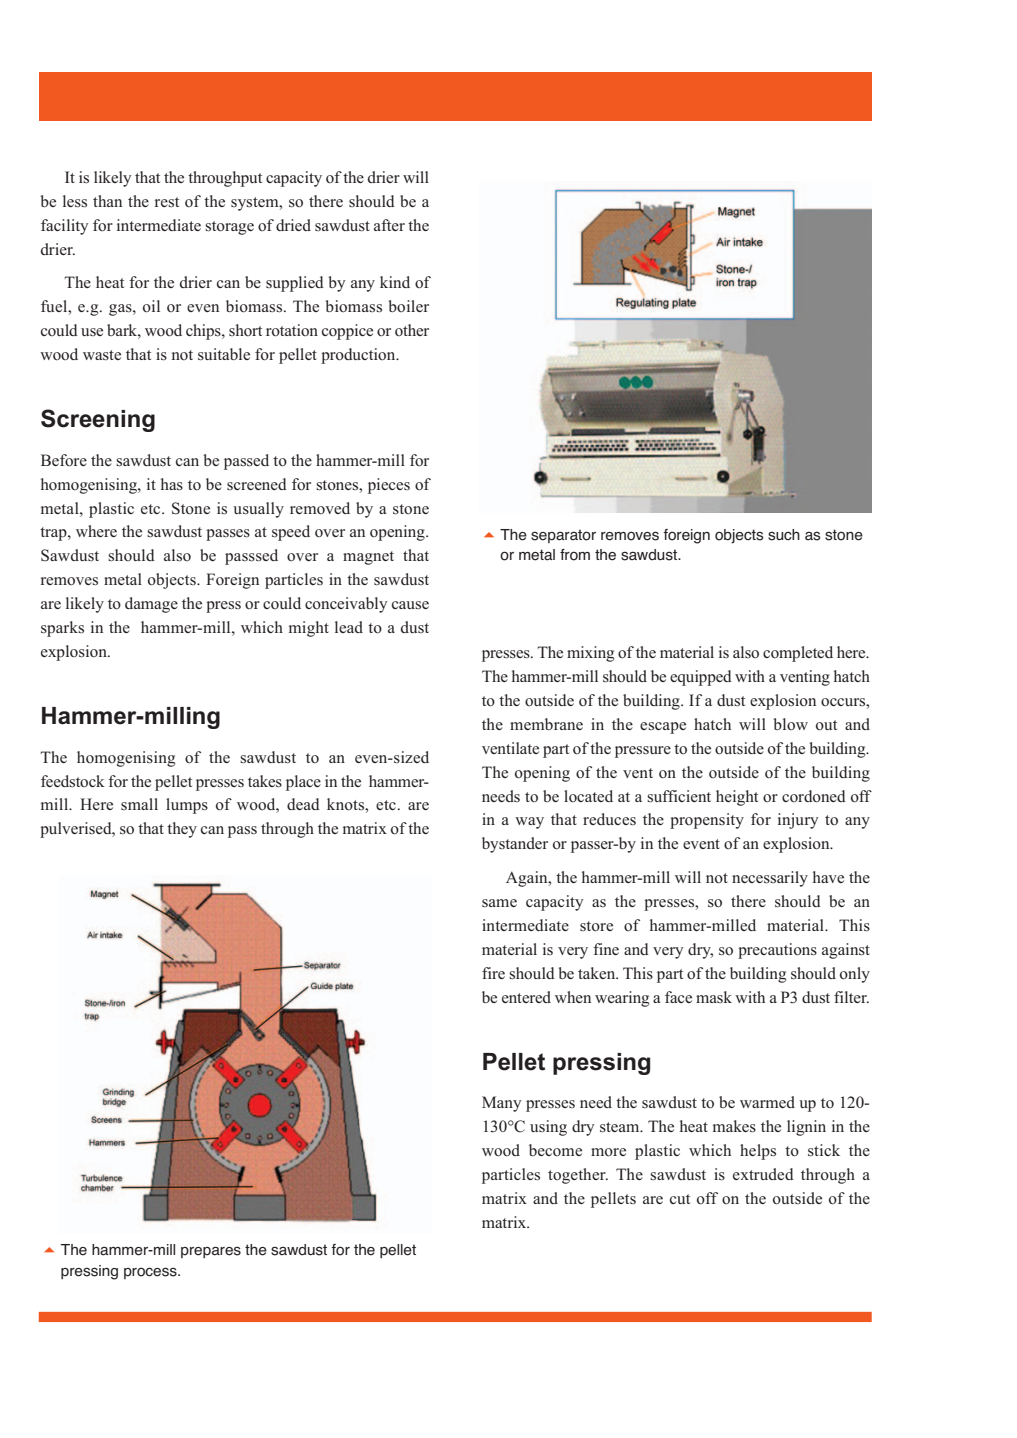 The height and width of the document is (1438, 1017). Describe the element at coordinates (763, 1174) in the document. I see `extruded` at that location.
